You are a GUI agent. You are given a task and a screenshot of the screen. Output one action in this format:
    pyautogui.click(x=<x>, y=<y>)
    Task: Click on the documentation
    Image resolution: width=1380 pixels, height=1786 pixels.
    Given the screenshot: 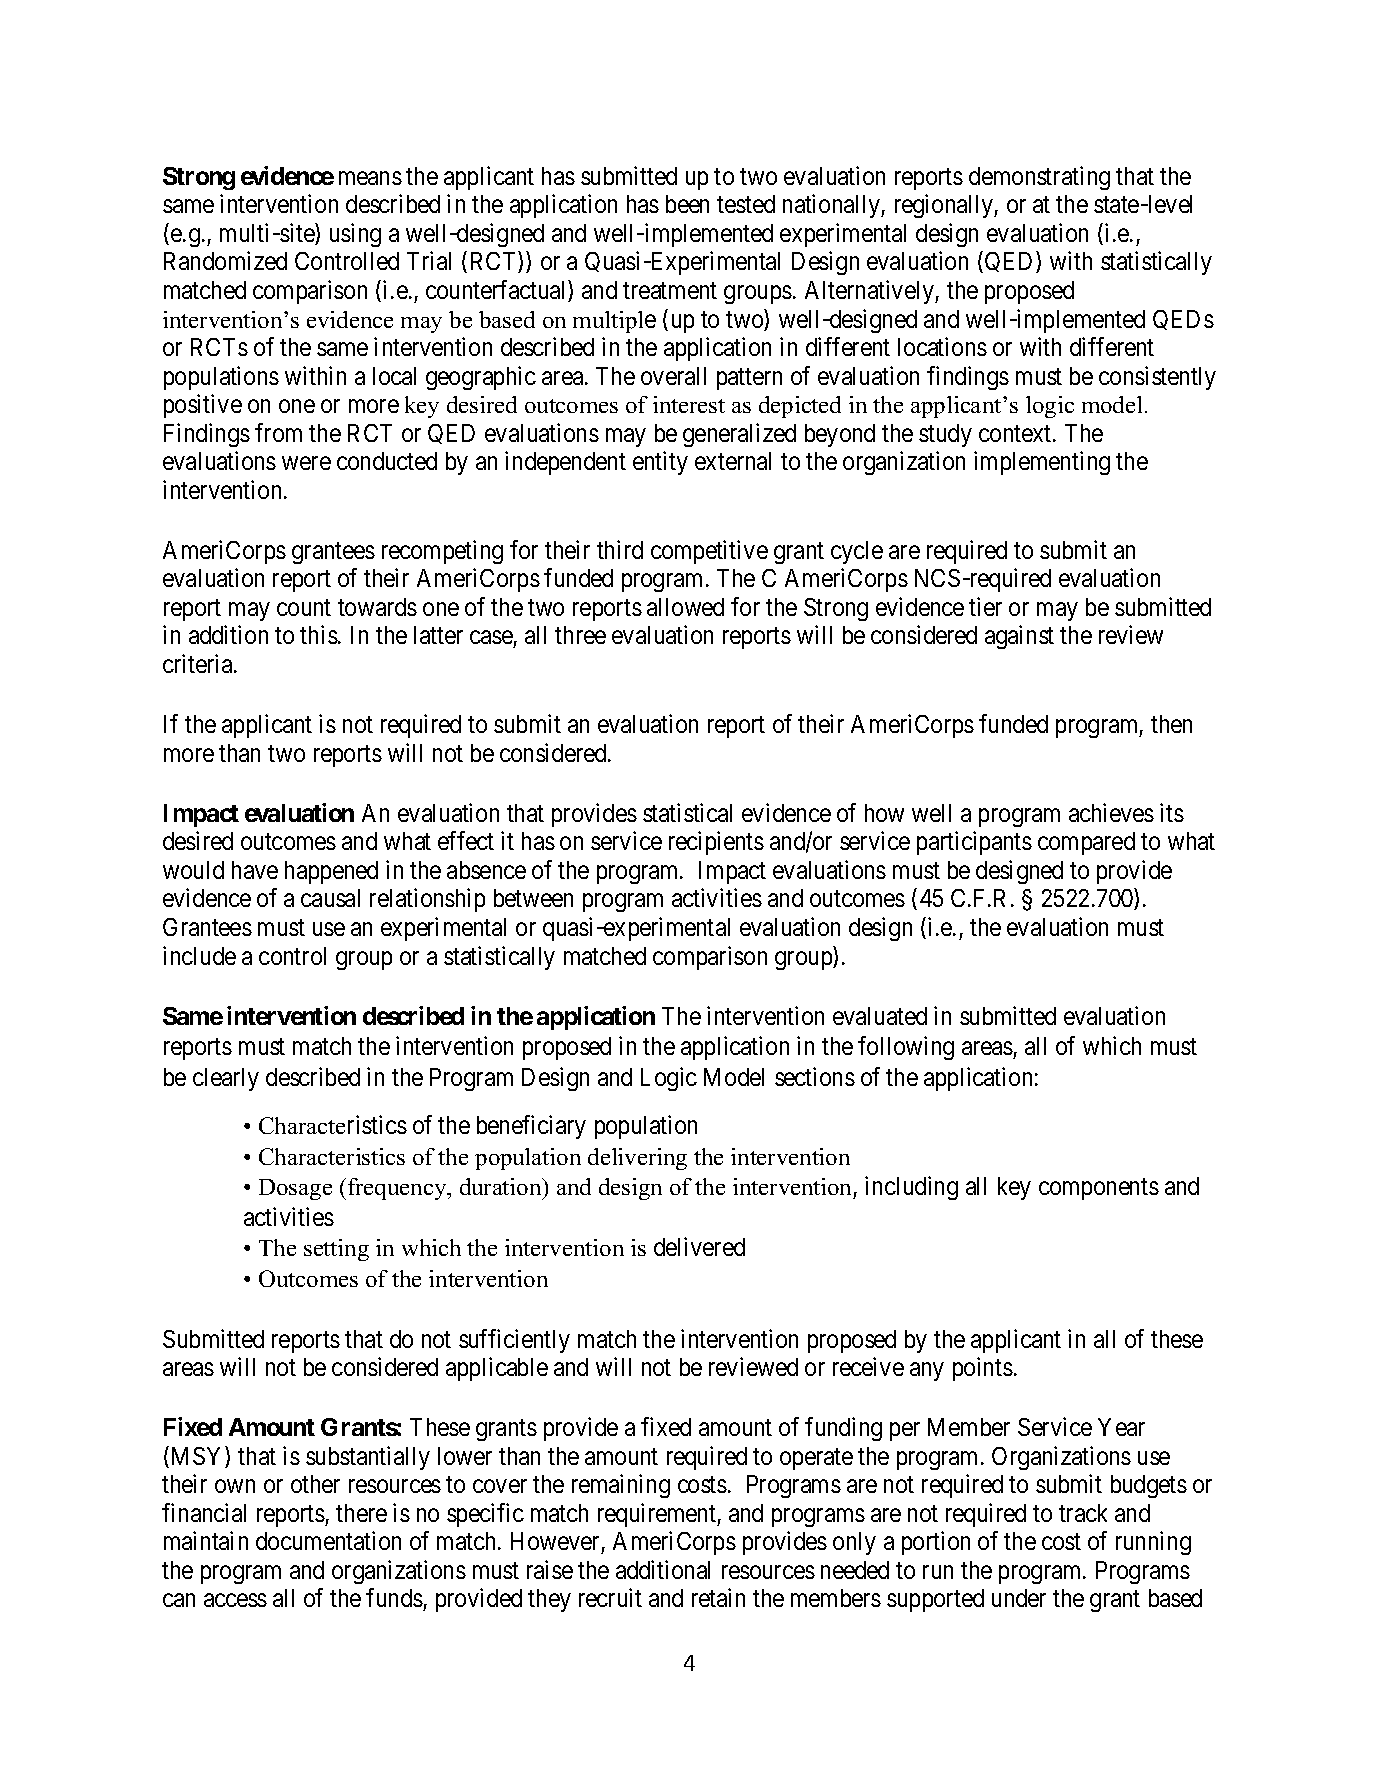 What is the action you would take?
    pyautogui.click(x=328, y=1540)
